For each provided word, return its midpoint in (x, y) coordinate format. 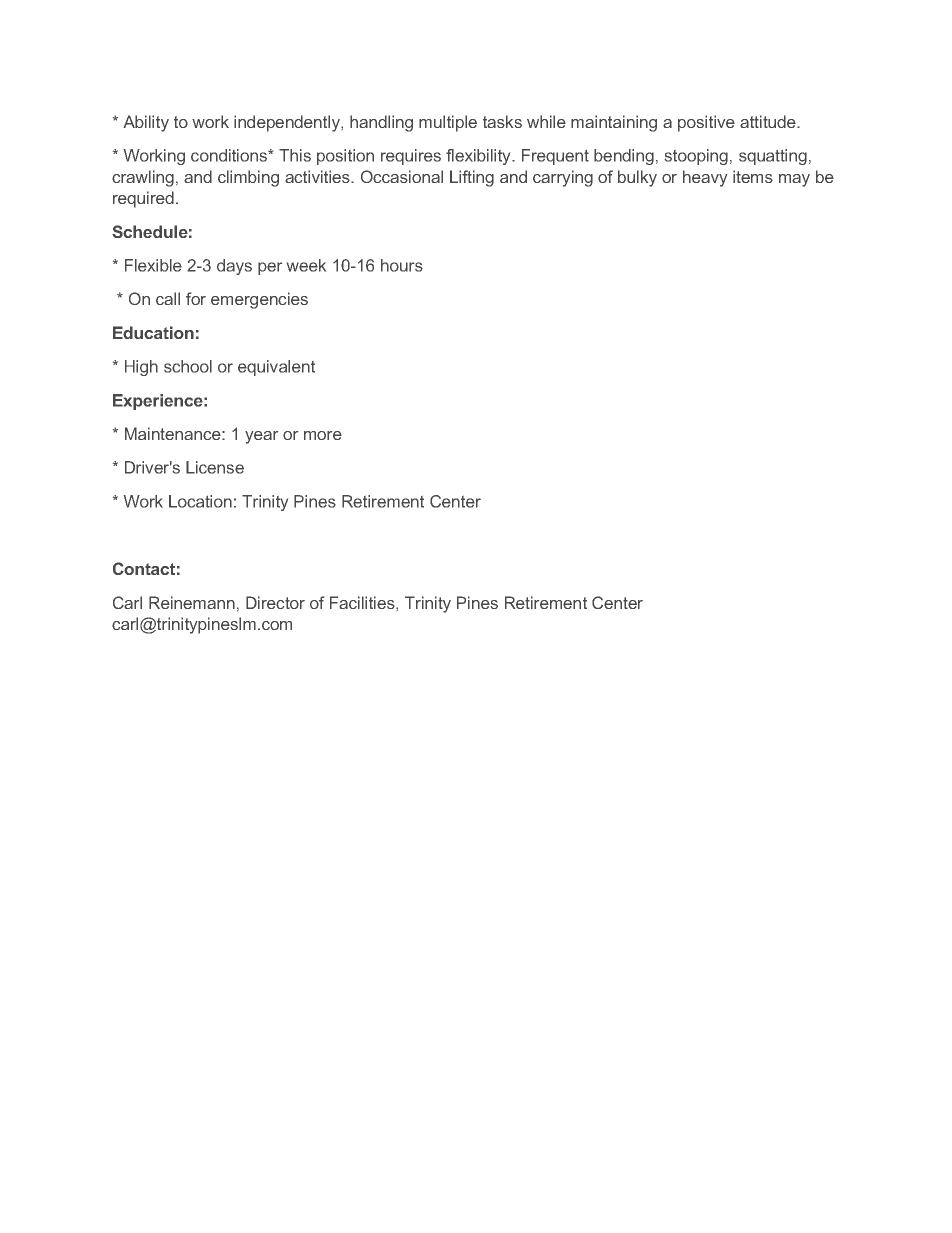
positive (706, 123)
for (196, 298)
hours (402, 265)
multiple (448, 123)
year (261, 437)
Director (275, 602)
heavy (705, 178)
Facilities (363, 602)
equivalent (276, 368)
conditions (230, 155)
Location (200, 501)
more (323, 435)
